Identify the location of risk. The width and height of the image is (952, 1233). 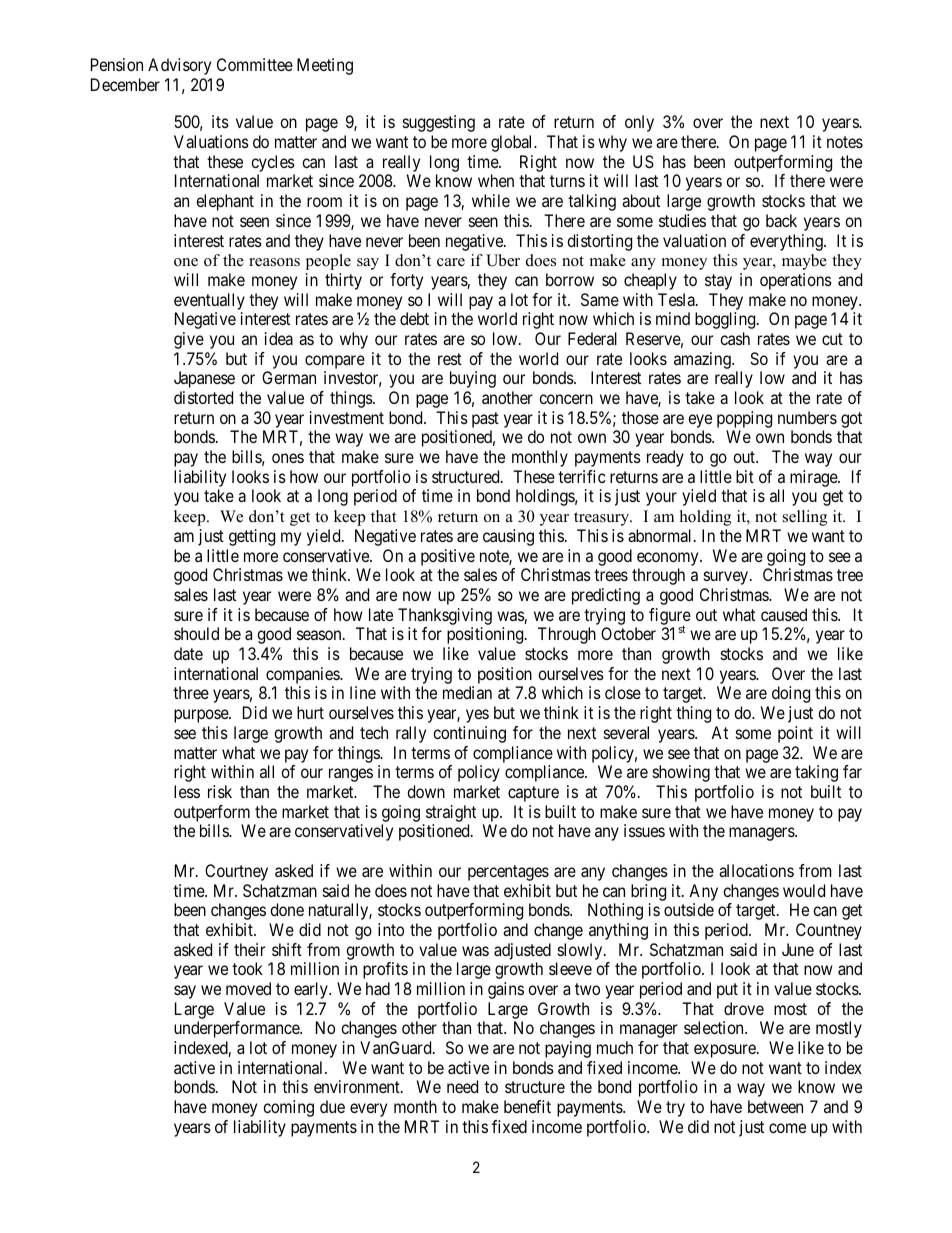
(220, 791).
